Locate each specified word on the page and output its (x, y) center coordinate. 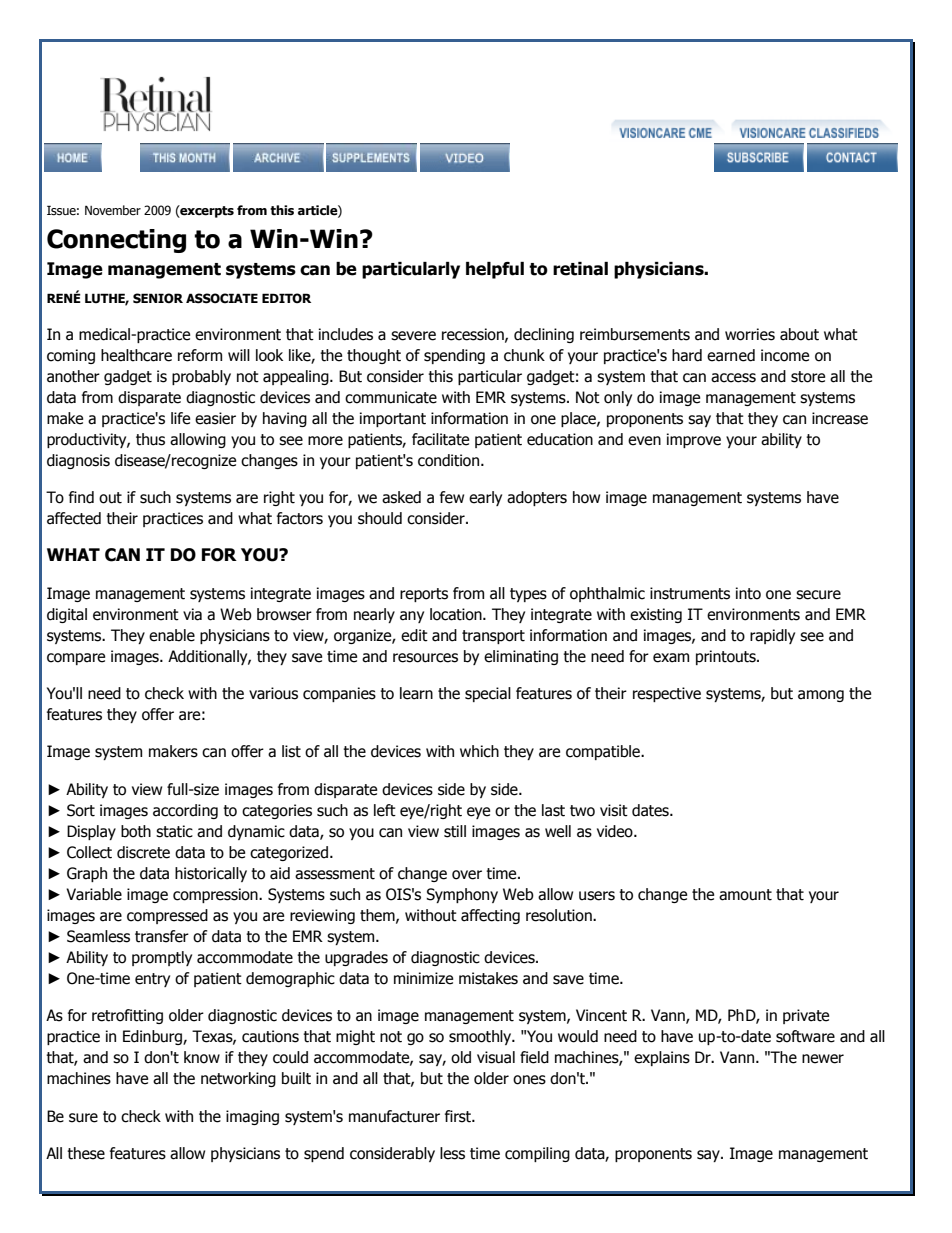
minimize (423, 978)
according (185, 811)
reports (424, 595)
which (479, 751)
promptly (162, 958)
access (733, 378)
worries (750, 334)
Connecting (116, 241)
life (180, 418)
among (821, 696)
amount (745, 895)
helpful (495, 270)
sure (83, 1118)
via (192, 614)
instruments (690, 593)
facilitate (440, 439)
